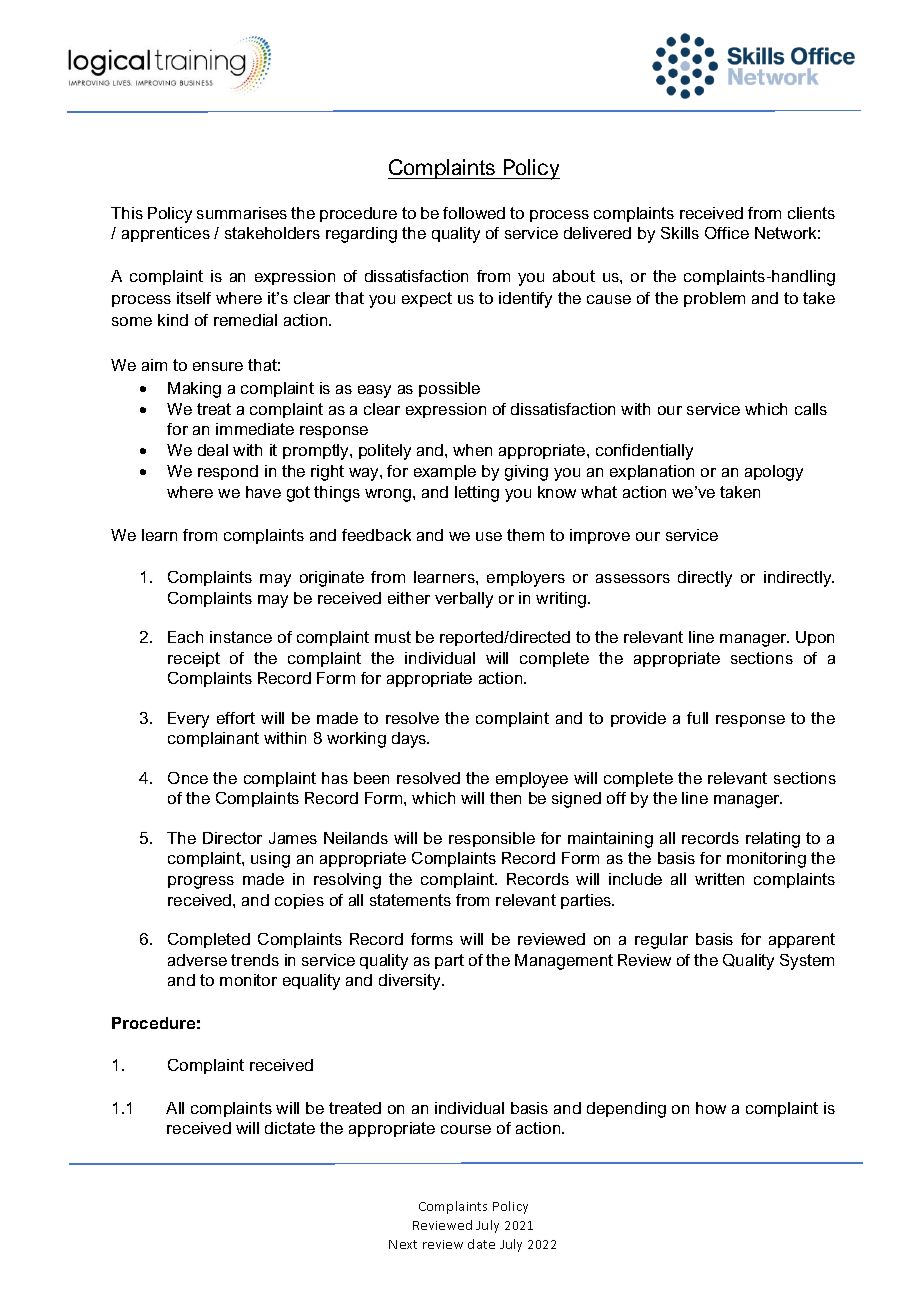  I want to click on dictate, so click(290, 1128).
